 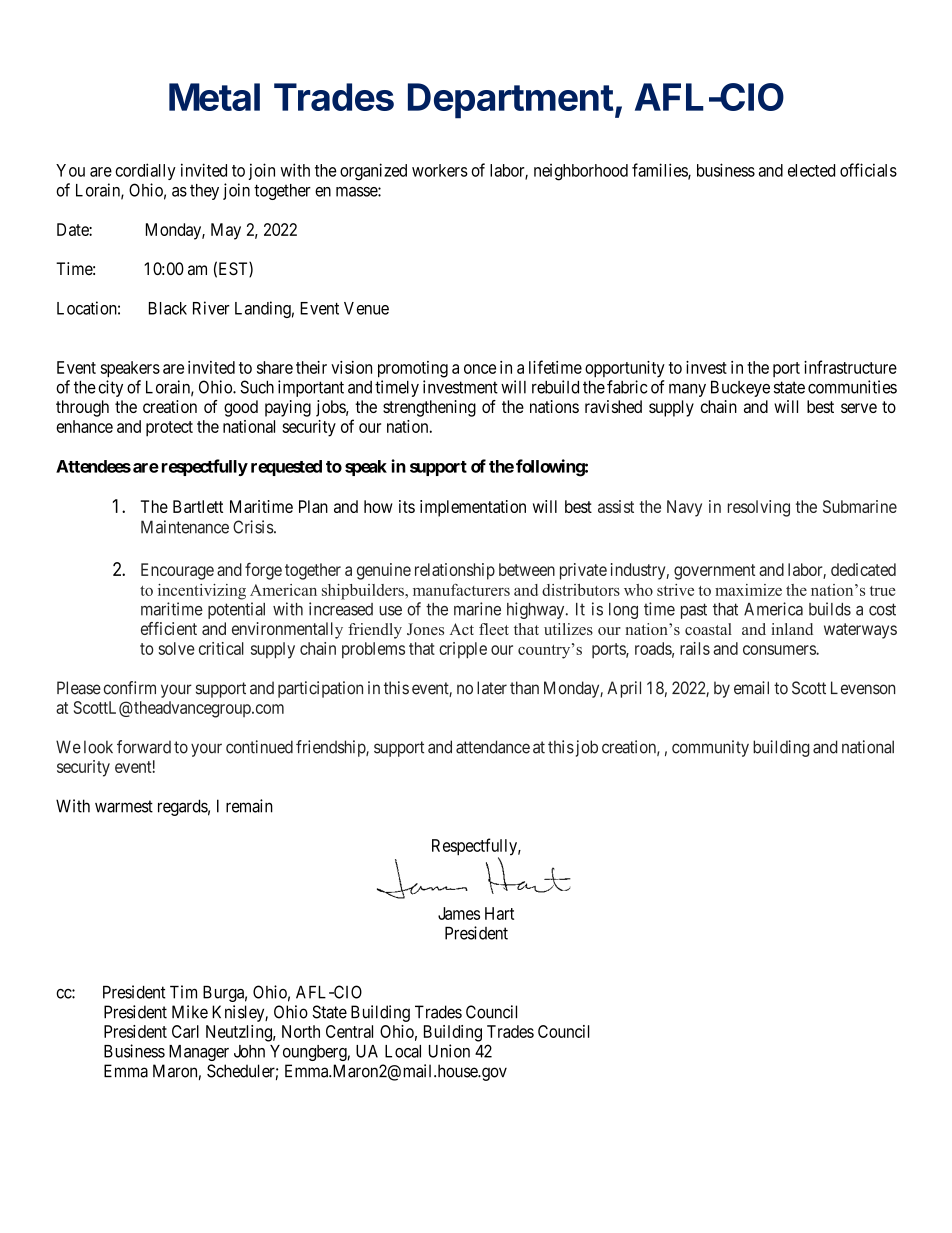 What do you see at coordinates (811, 170) in the document?
I see `elected` at bounding box center [811, 170].
